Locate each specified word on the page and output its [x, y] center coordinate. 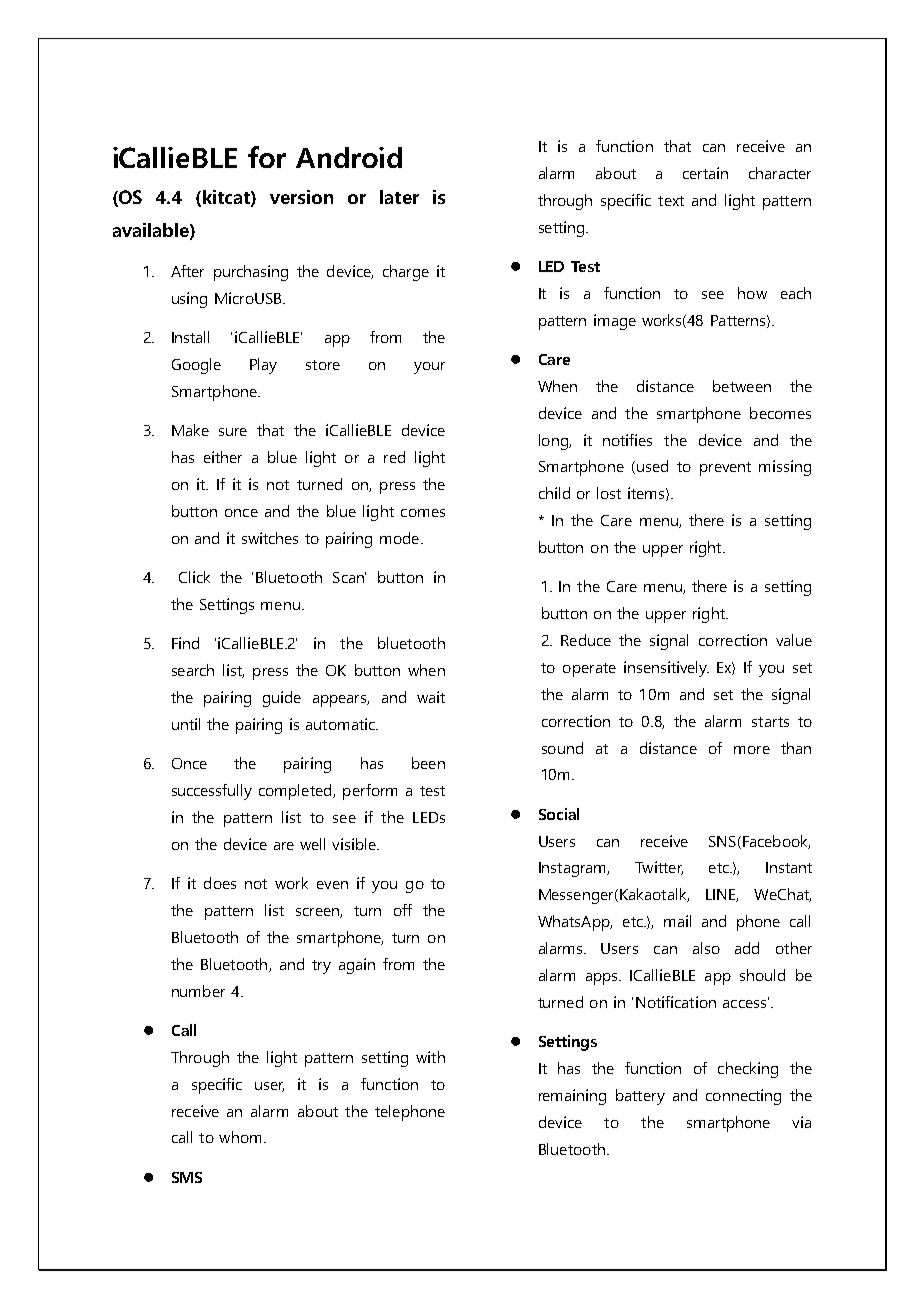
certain [705, 173]
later [399, 197]
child [554, 493]
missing [785, 468]
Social [559, 814]
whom [240, 1137]
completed [296, 792]
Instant [789, 867]
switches [270, 538]
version [301, 197]
